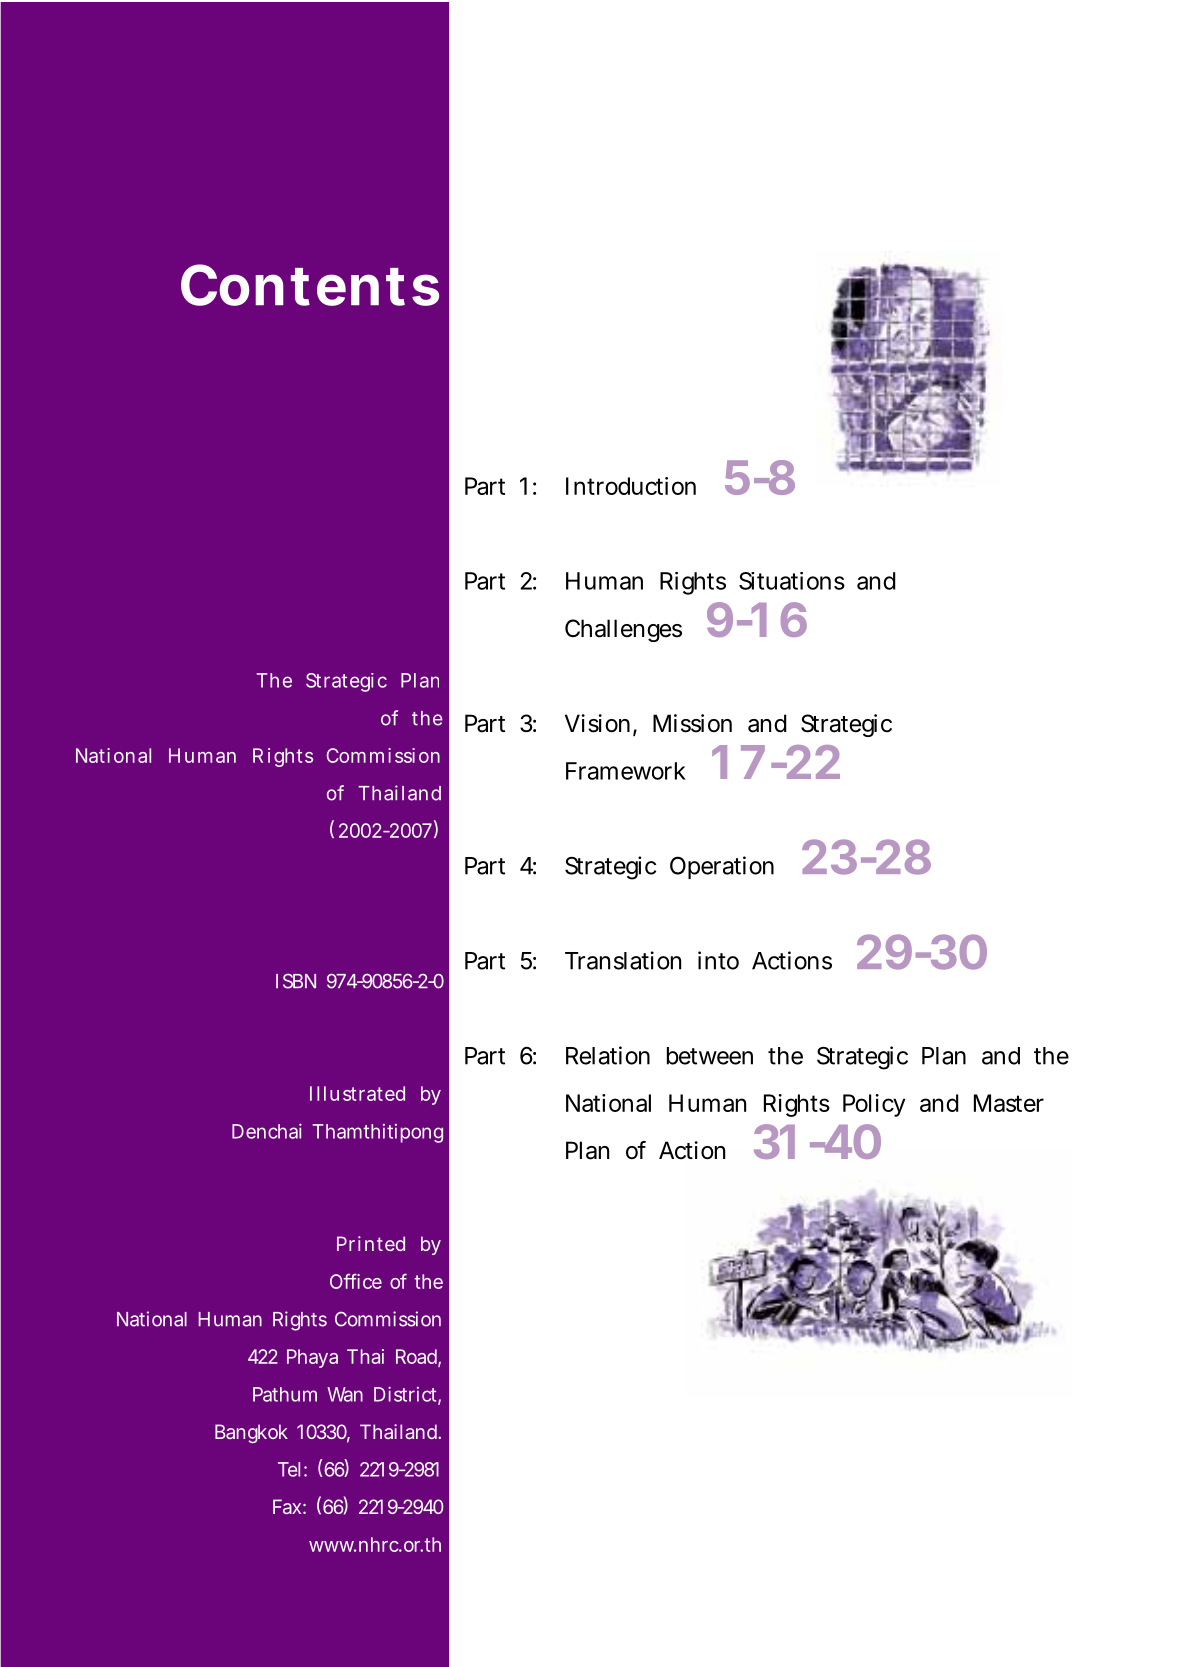 Image resolution: width=1178 pixels, height=1667 pixels. Describe the element at coordinates (1009, 1103) in the page. I see `Master` at that location.
